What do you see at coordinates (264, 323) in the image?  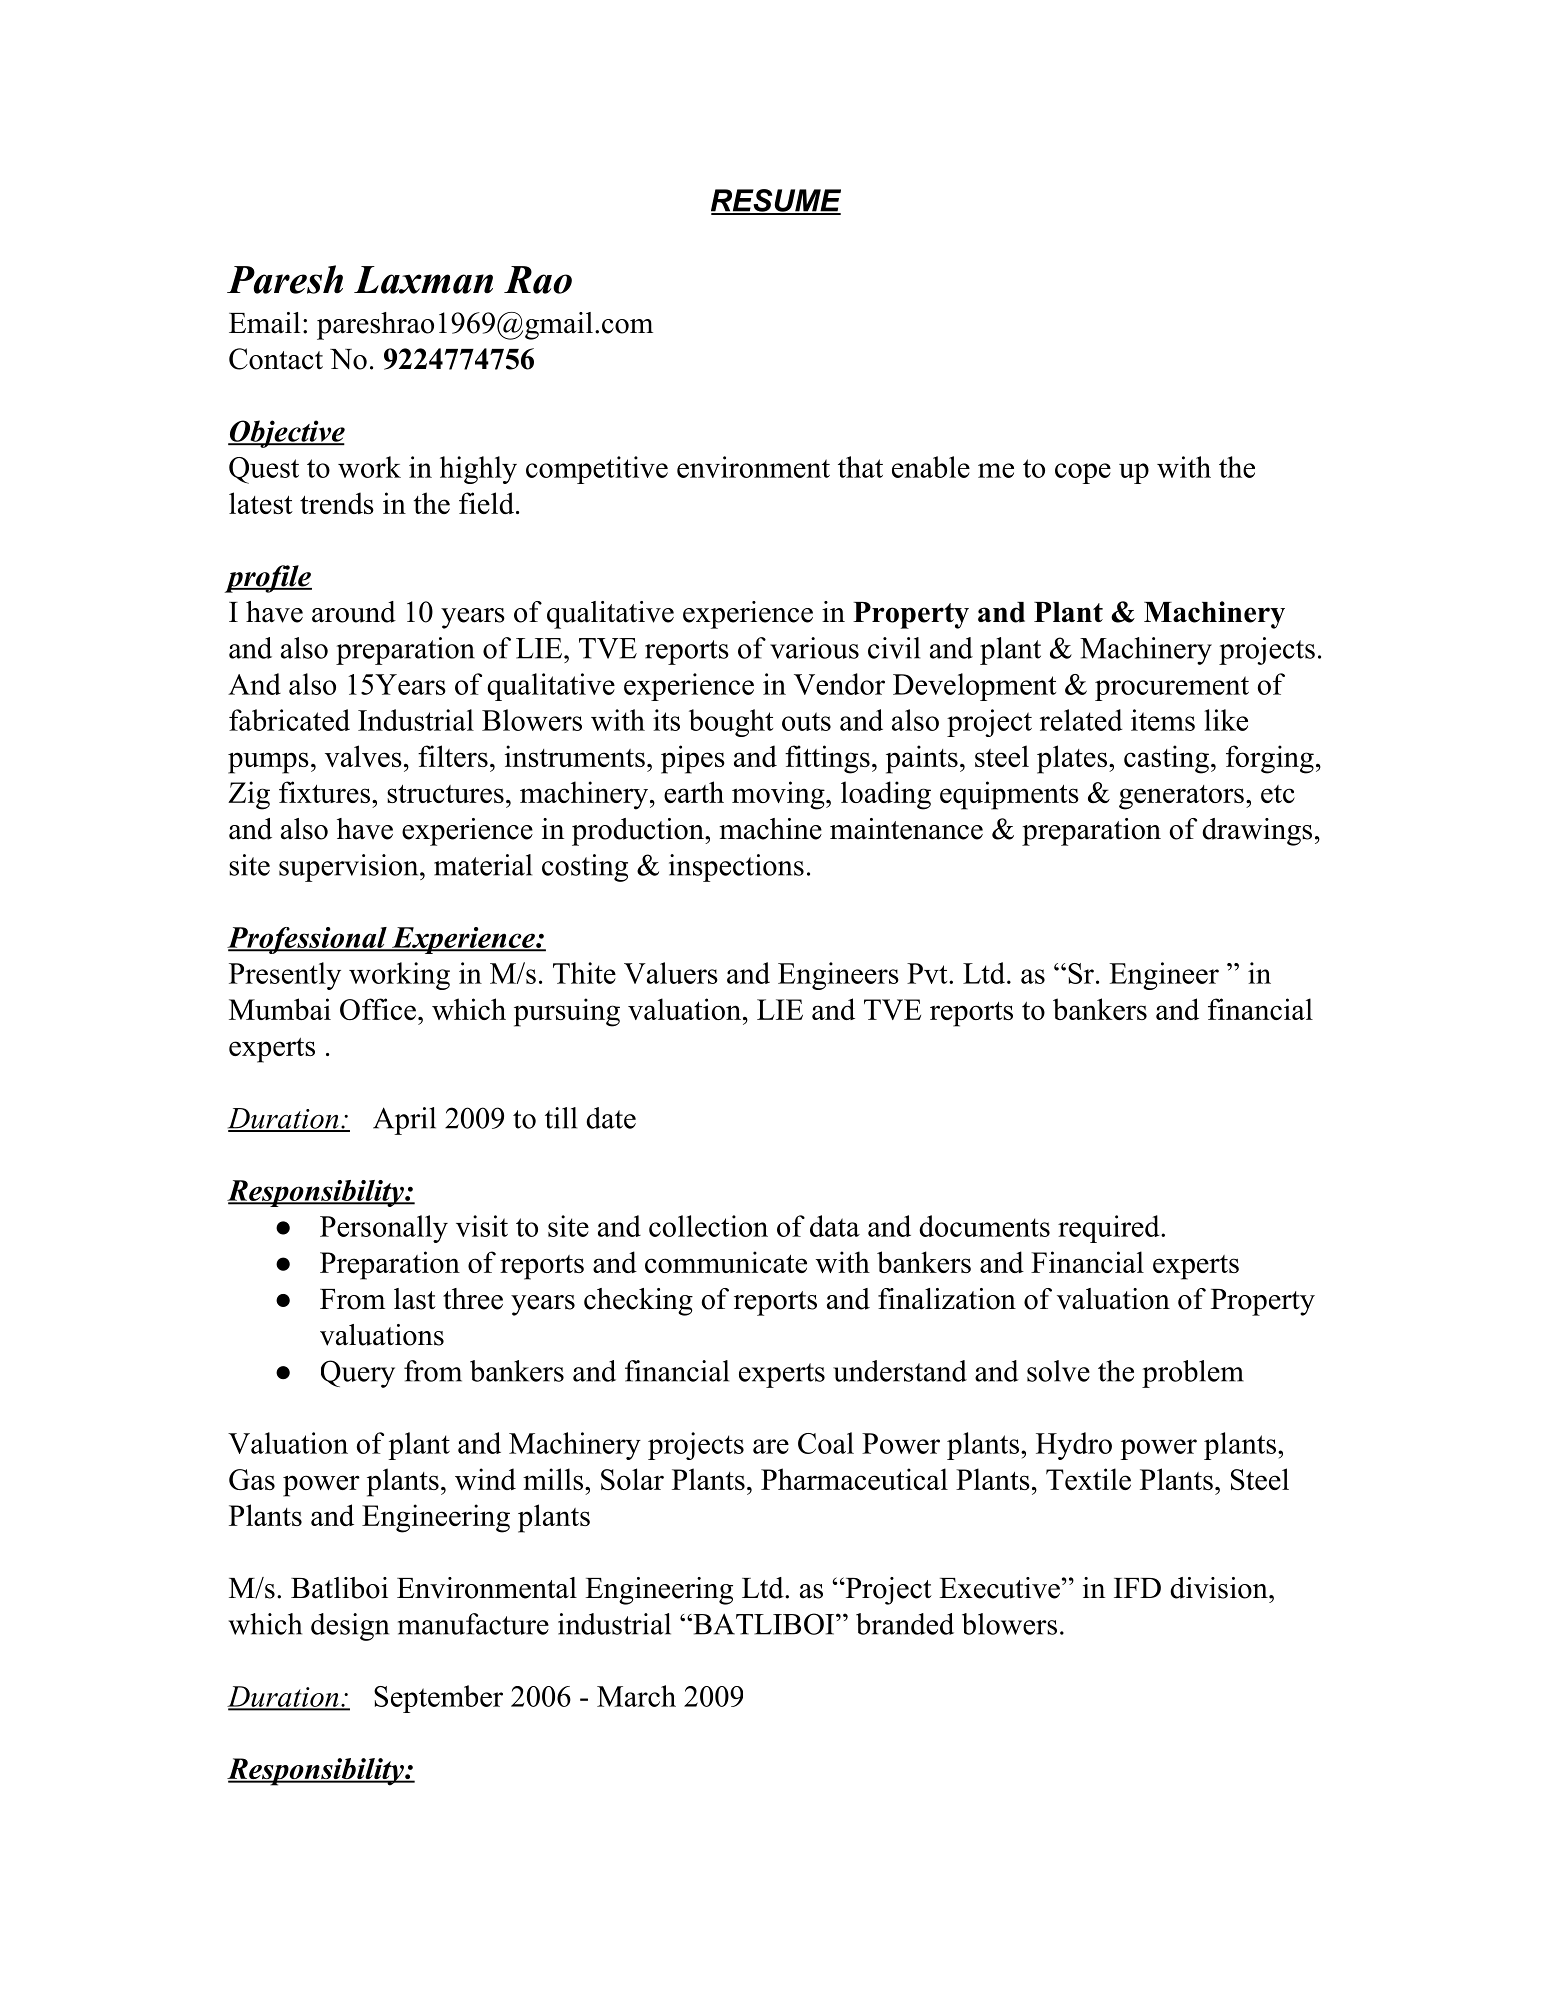 I see `Email` at bounding box center [264, 323].
